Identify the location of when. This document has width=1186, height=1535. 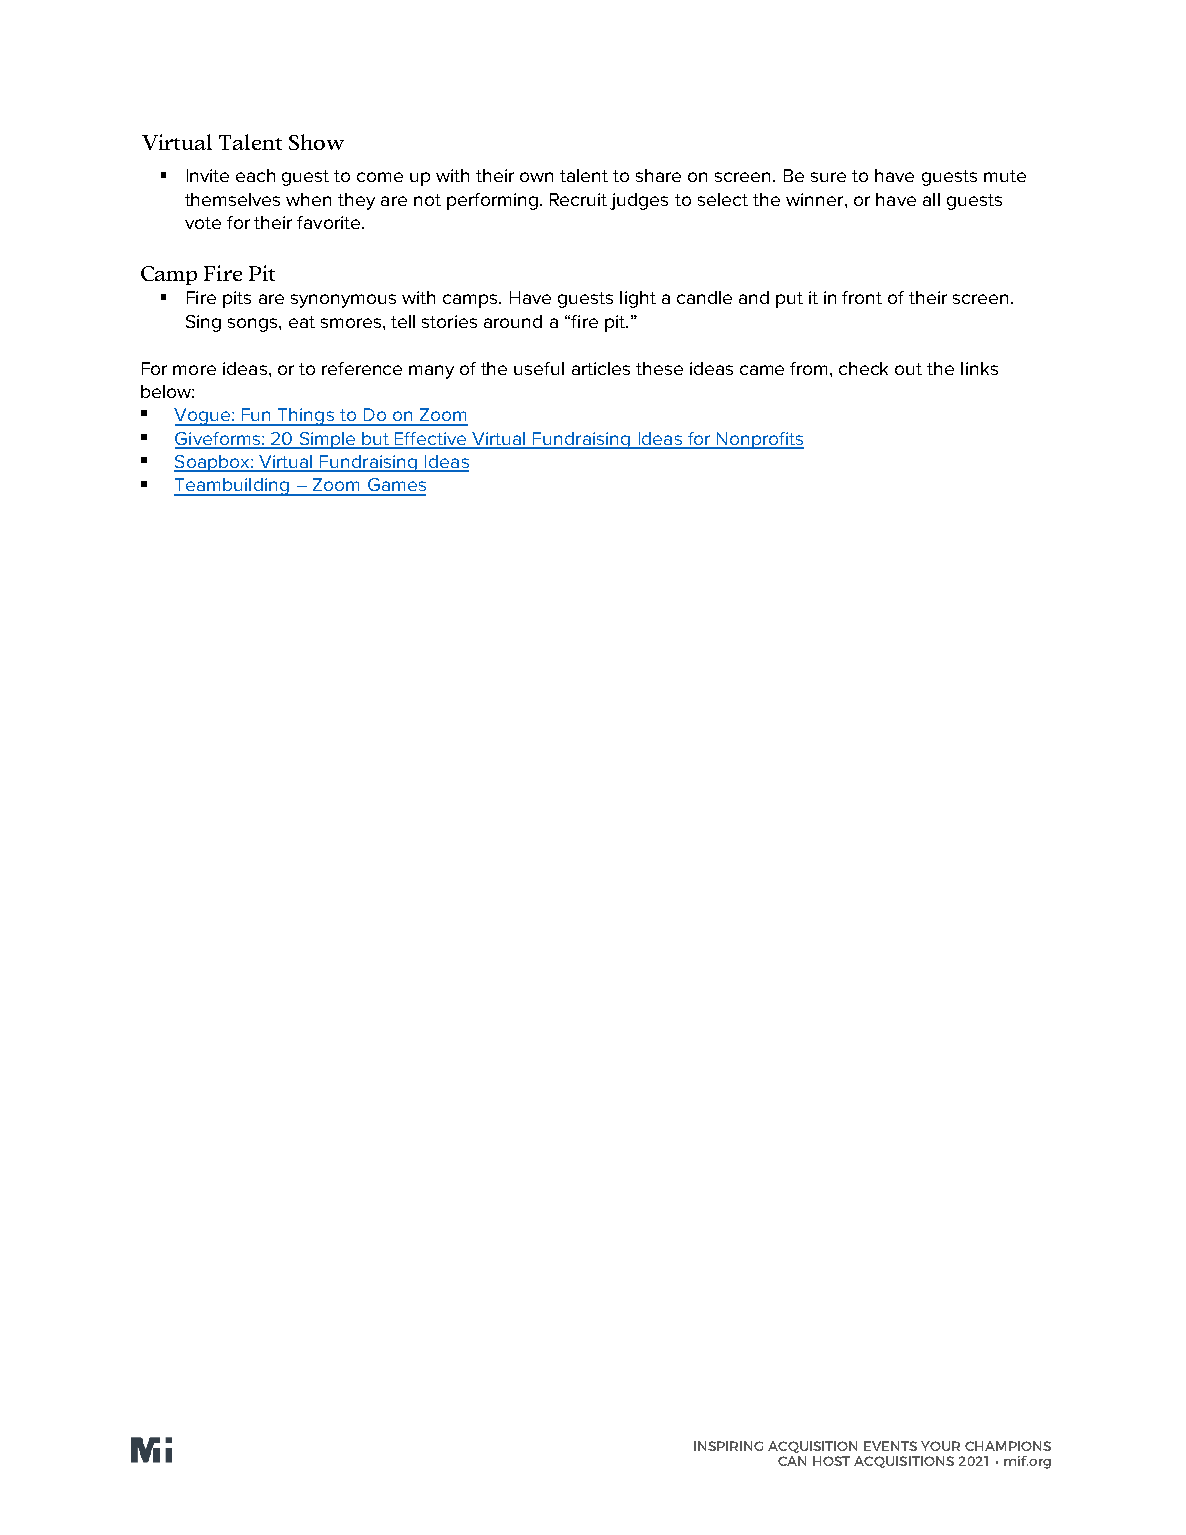
(308, 199).
